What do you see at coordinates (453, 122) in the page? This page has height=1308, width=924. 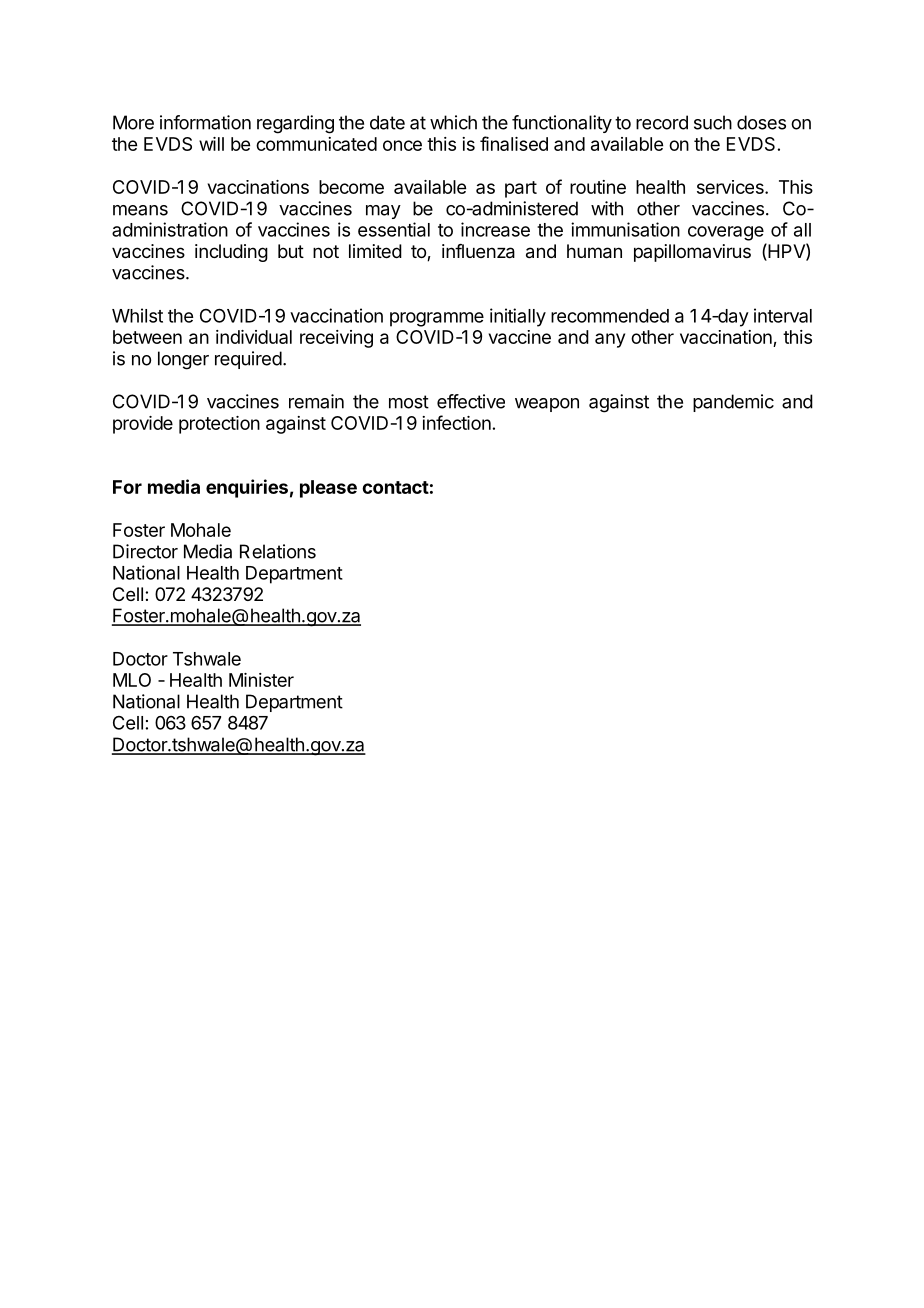 I see `which` at bounding box center [453, 122].
